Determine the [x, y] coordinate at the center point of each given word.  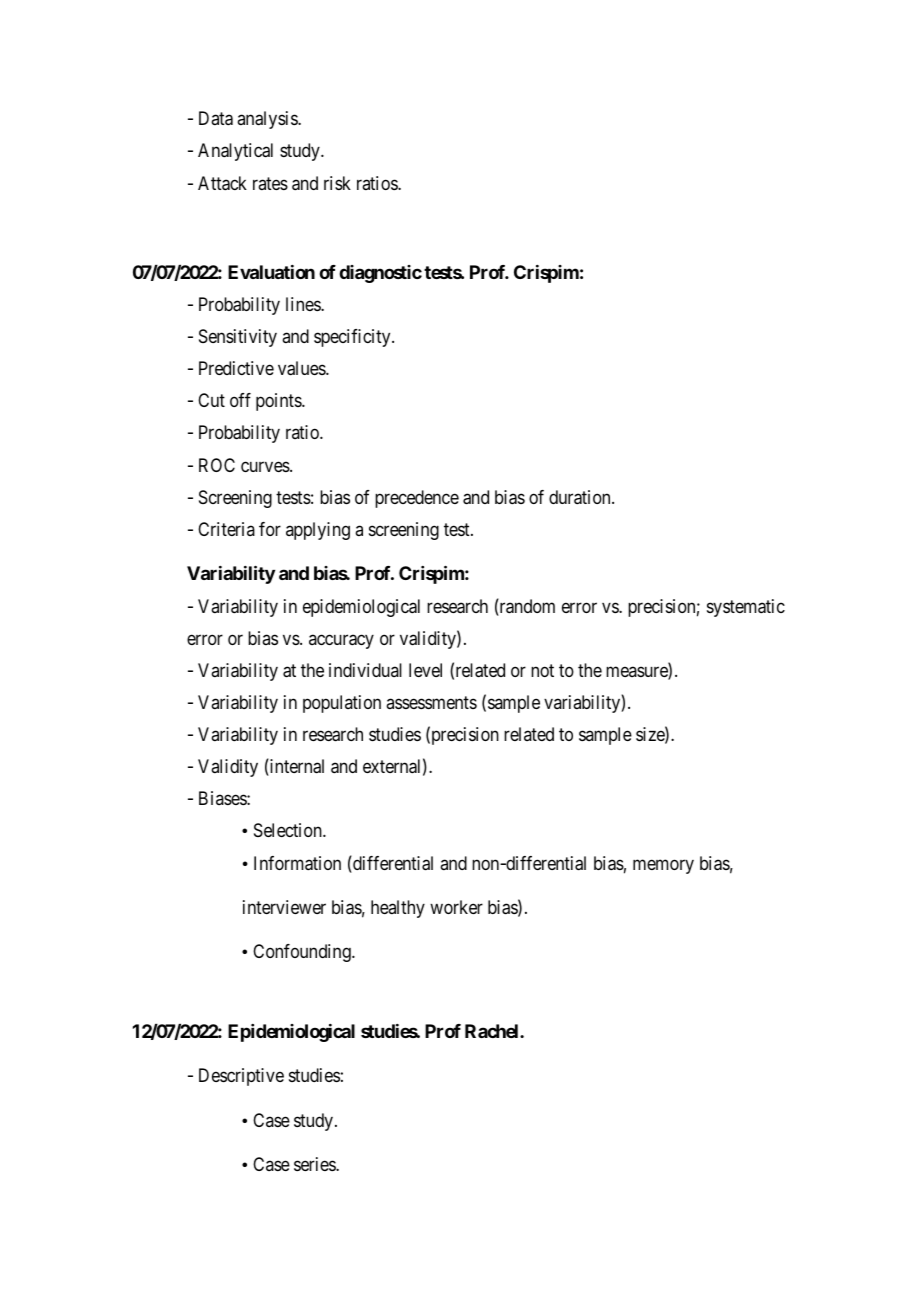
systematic [746, 608]
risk [337, 183]
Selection [289, 830]
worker [456, 907]
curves [266, 466]
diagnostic [380, 274]
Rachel [493, 1031]
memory [663, 866]
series [315, 1164]
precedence [417, 499]
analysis [268, 120]
